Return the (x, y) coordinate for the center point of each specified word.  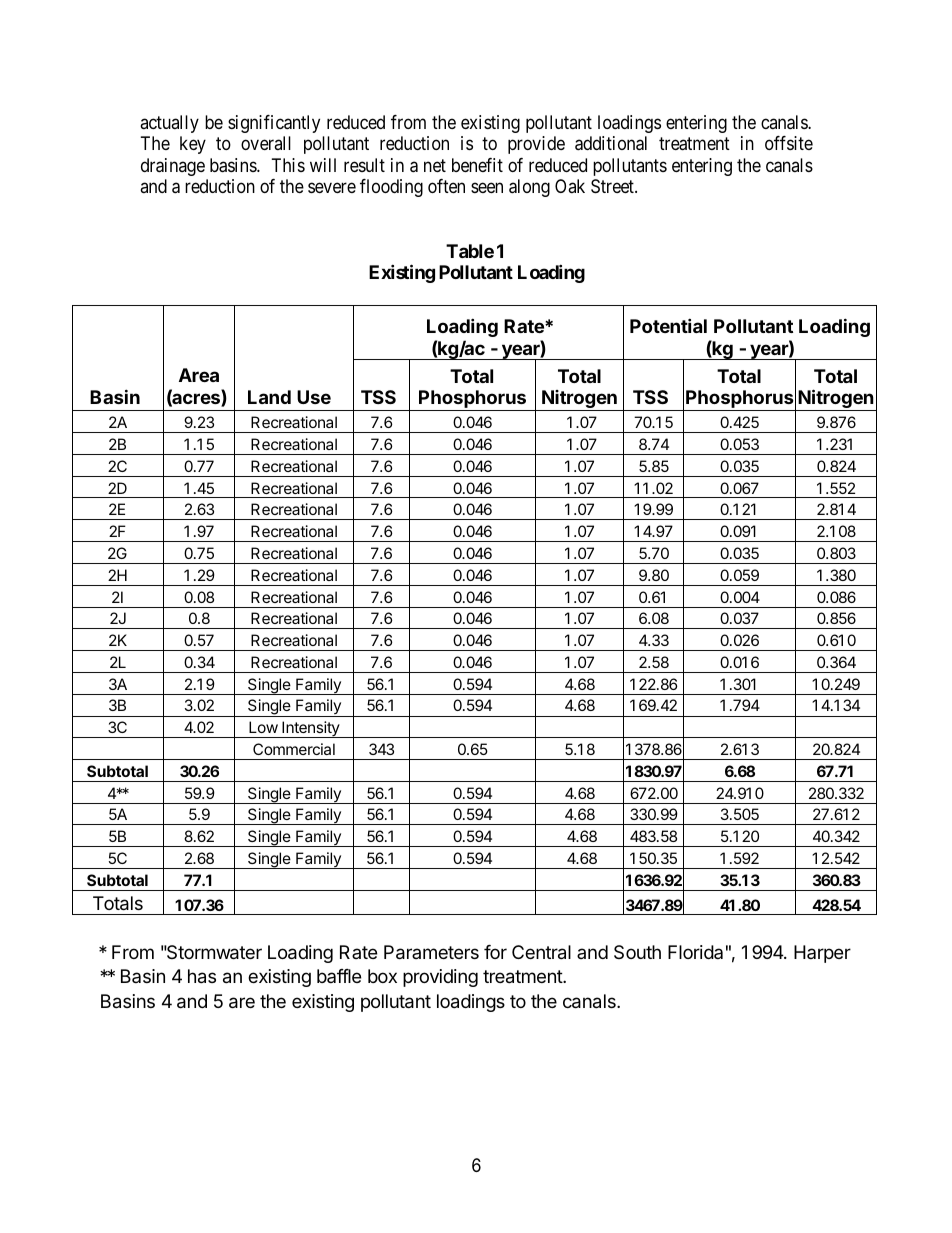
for (495, 952)
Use (314, 397)
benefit (477, 165)
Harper (822, 954)
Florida (695, 952)
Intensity (311, 729)
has (202, 976)
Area (199, 375)
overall (266, 143)
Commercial (294, 749)
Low (263, 727)
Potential (668, 325)
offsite (789, 143)
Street (613, 186)
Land (269, 397)
